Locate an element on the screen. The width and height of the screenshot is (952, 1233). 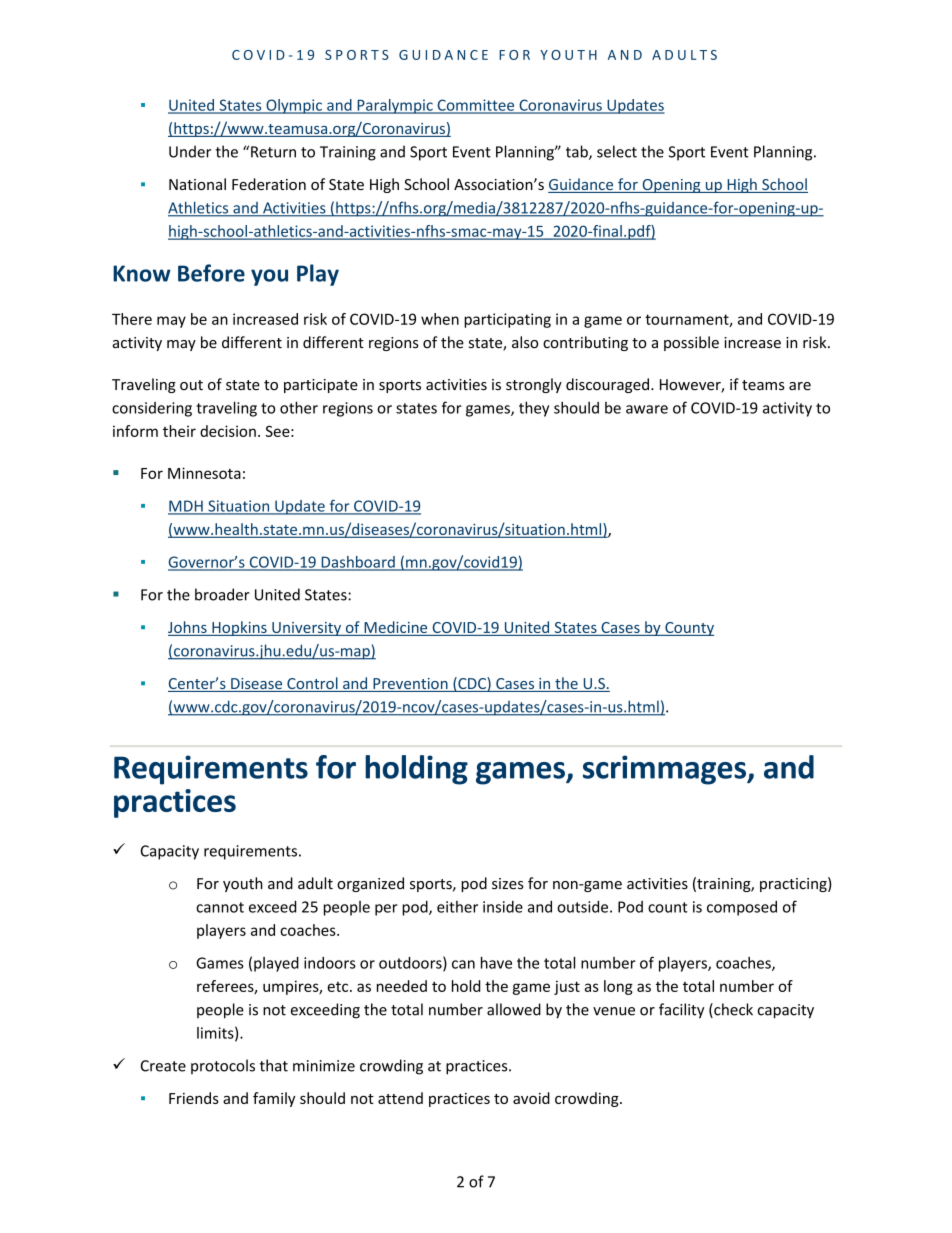
composed is located at coordinates (742, 908).
